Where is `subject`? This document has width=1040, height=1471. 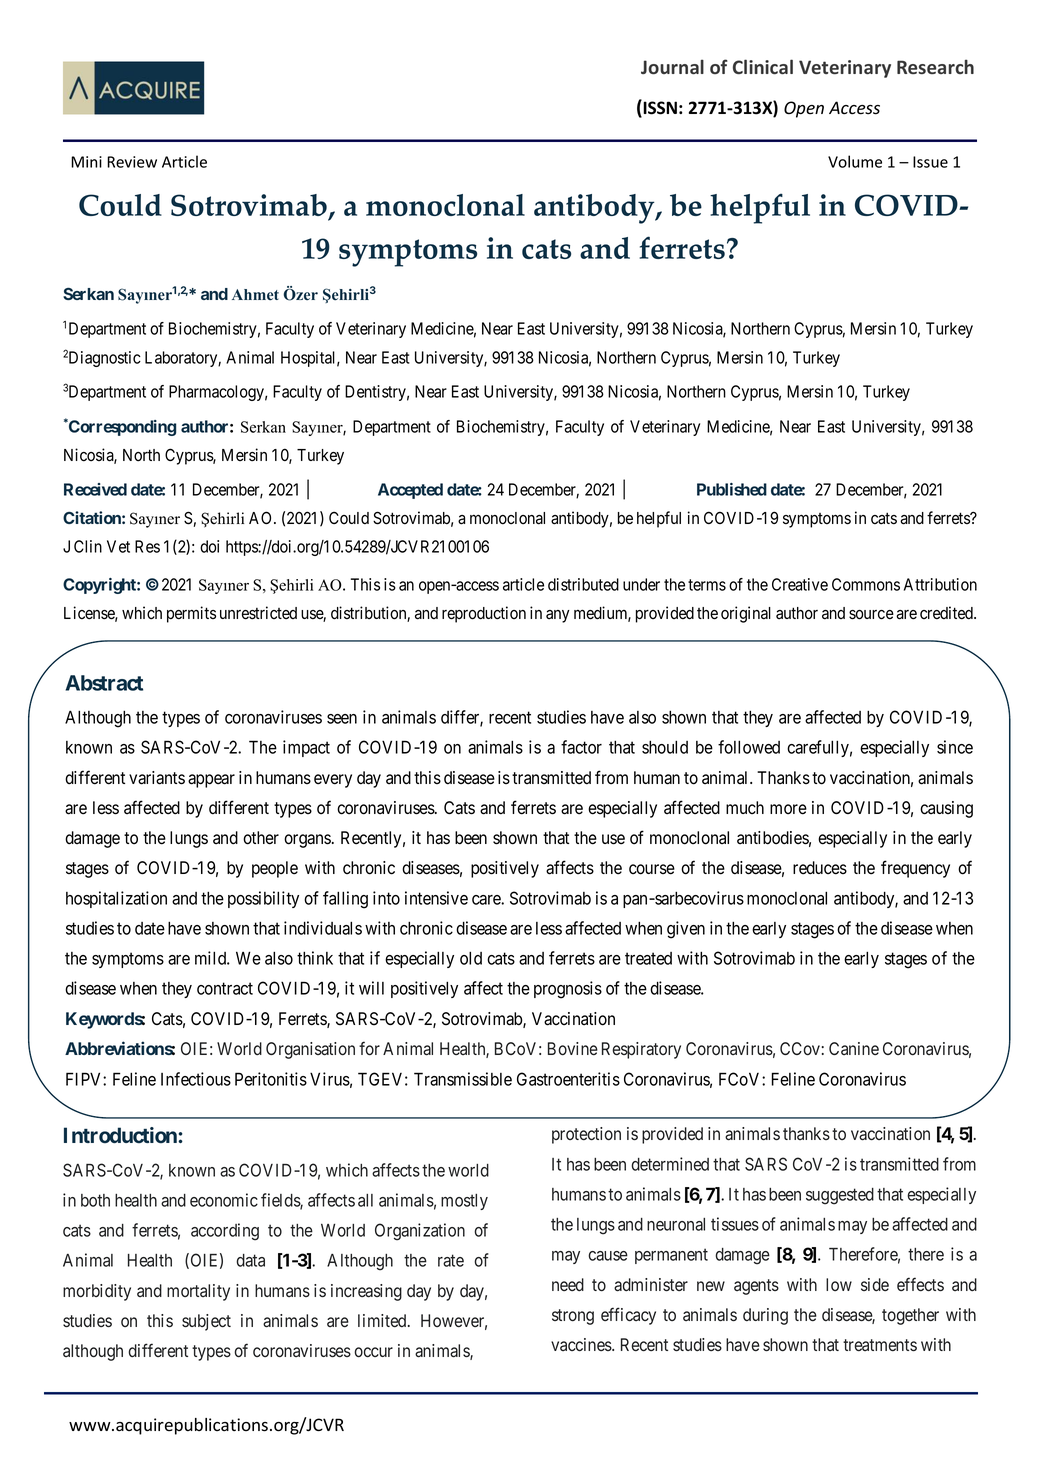 subject is located at coordinates (206, 1322).
